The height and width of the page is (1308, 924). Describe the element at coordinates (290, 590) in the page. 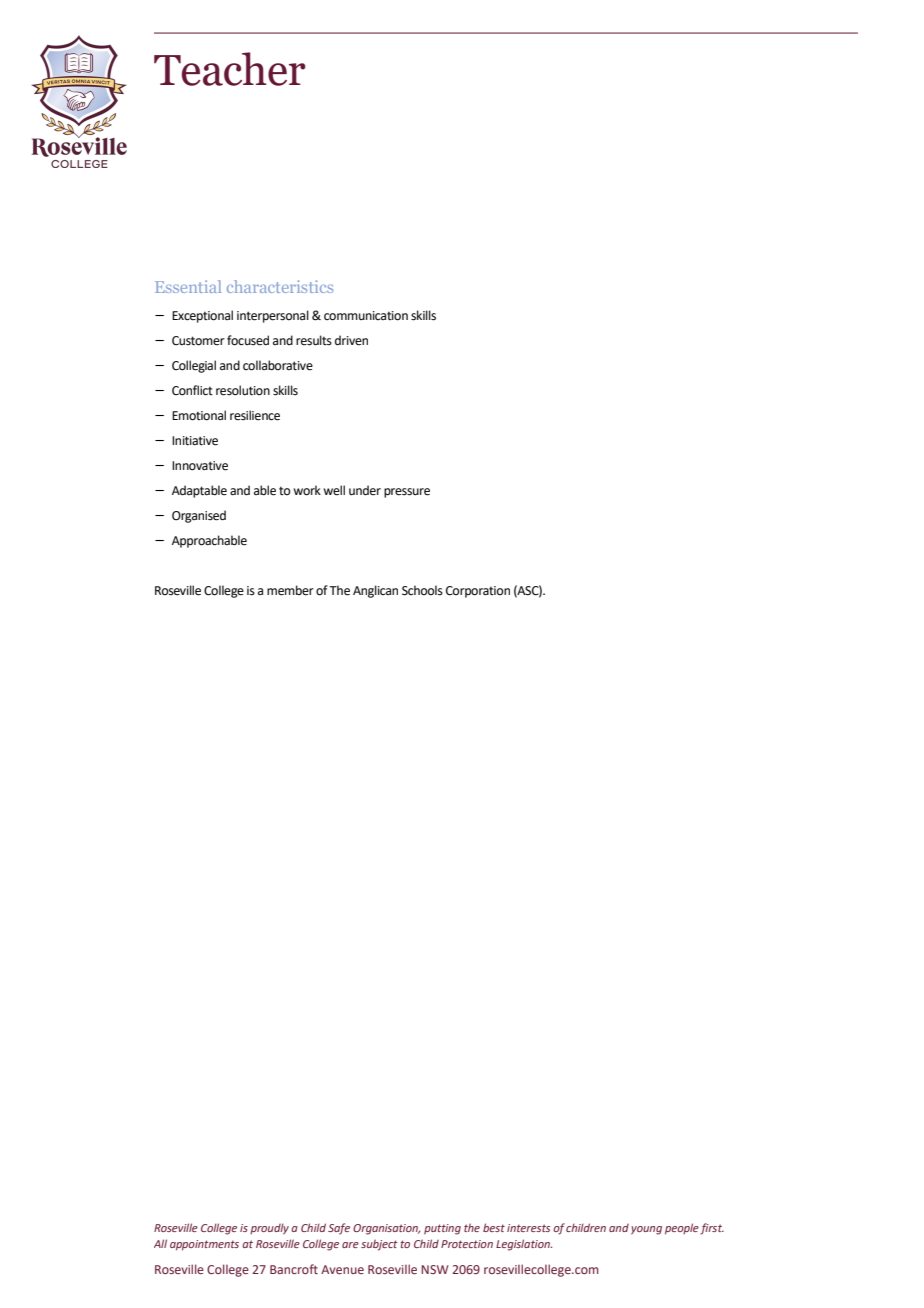

I see `member` at that location.
